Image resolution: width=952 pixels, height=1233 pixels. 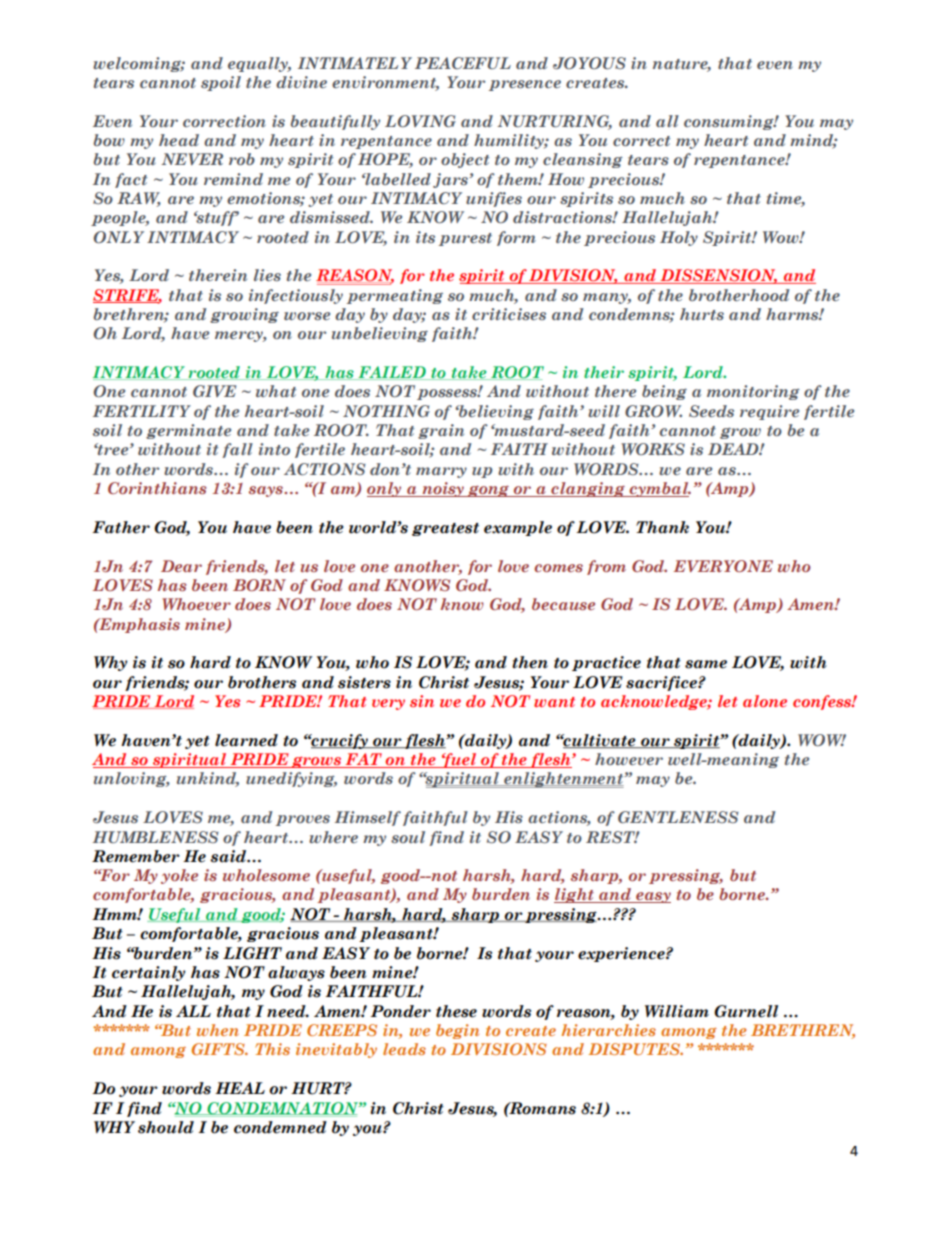 What do you see at coordinates (196, 604) in the page?
I see `Whoever` at bounding box center [196, 604].
